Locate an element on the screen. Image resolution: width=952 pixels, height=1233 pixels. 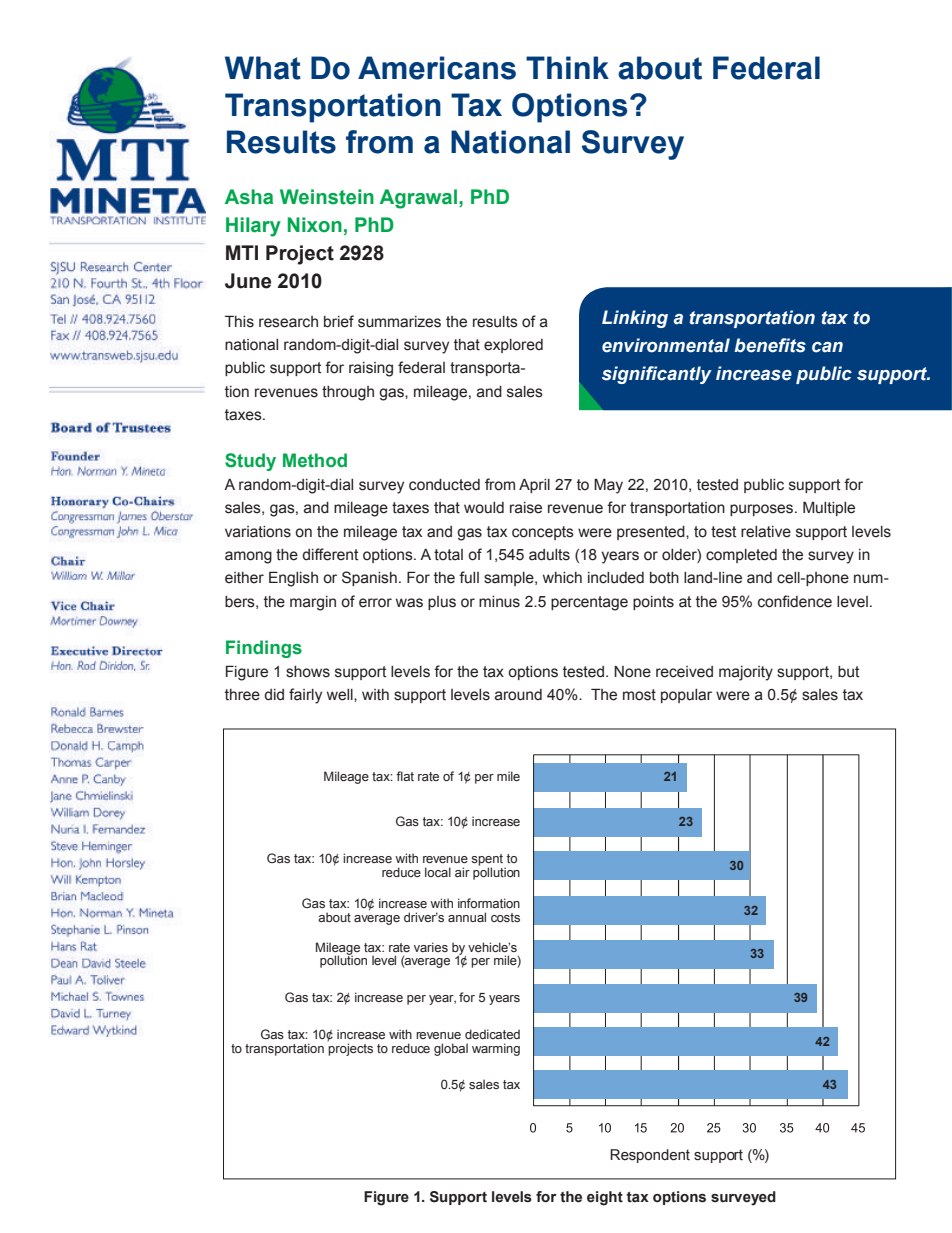
percentage is located at coordinates (589, 603).
